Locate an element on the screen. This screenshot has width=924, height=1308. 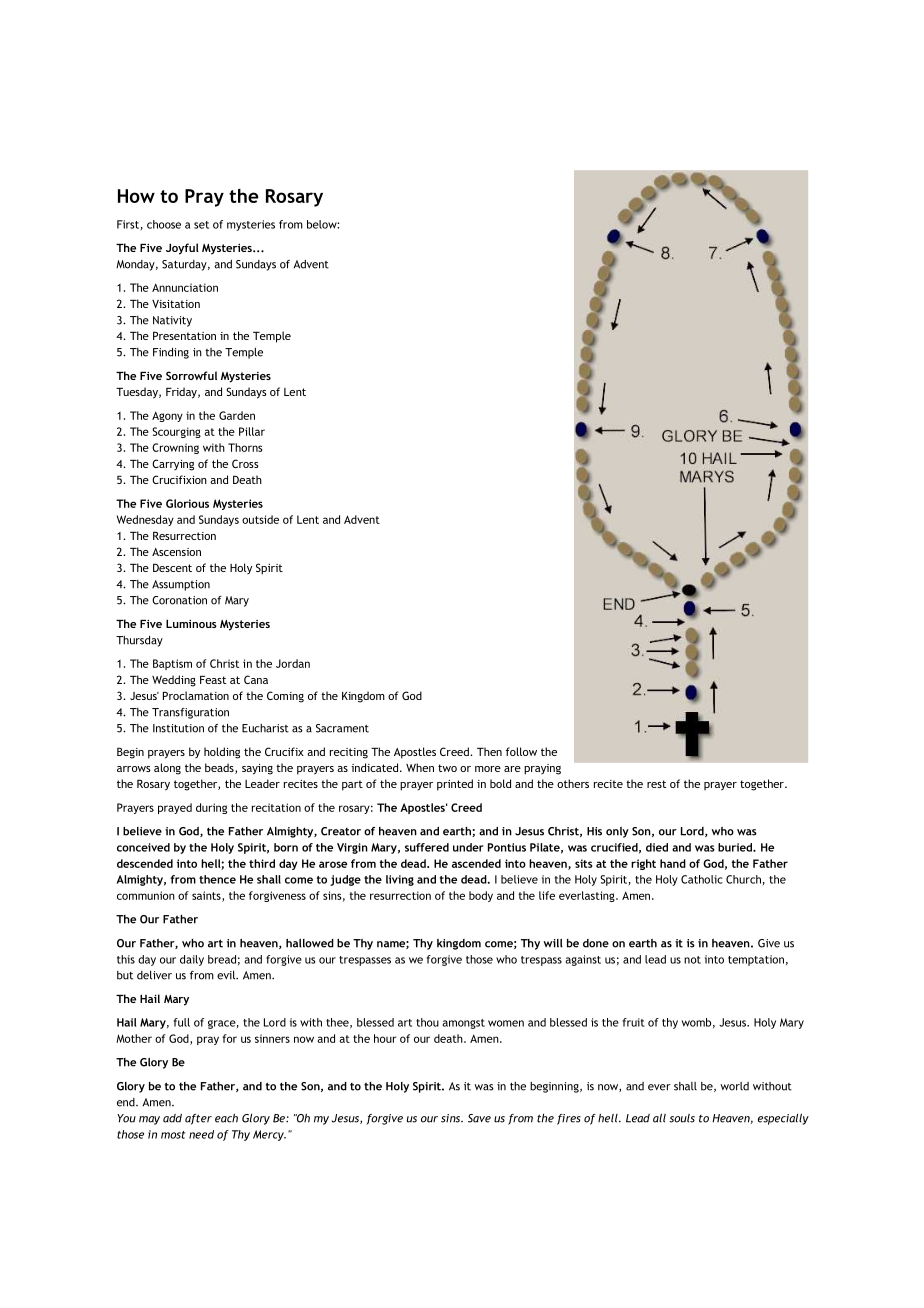
outside is located at coordinates (260, 519).
